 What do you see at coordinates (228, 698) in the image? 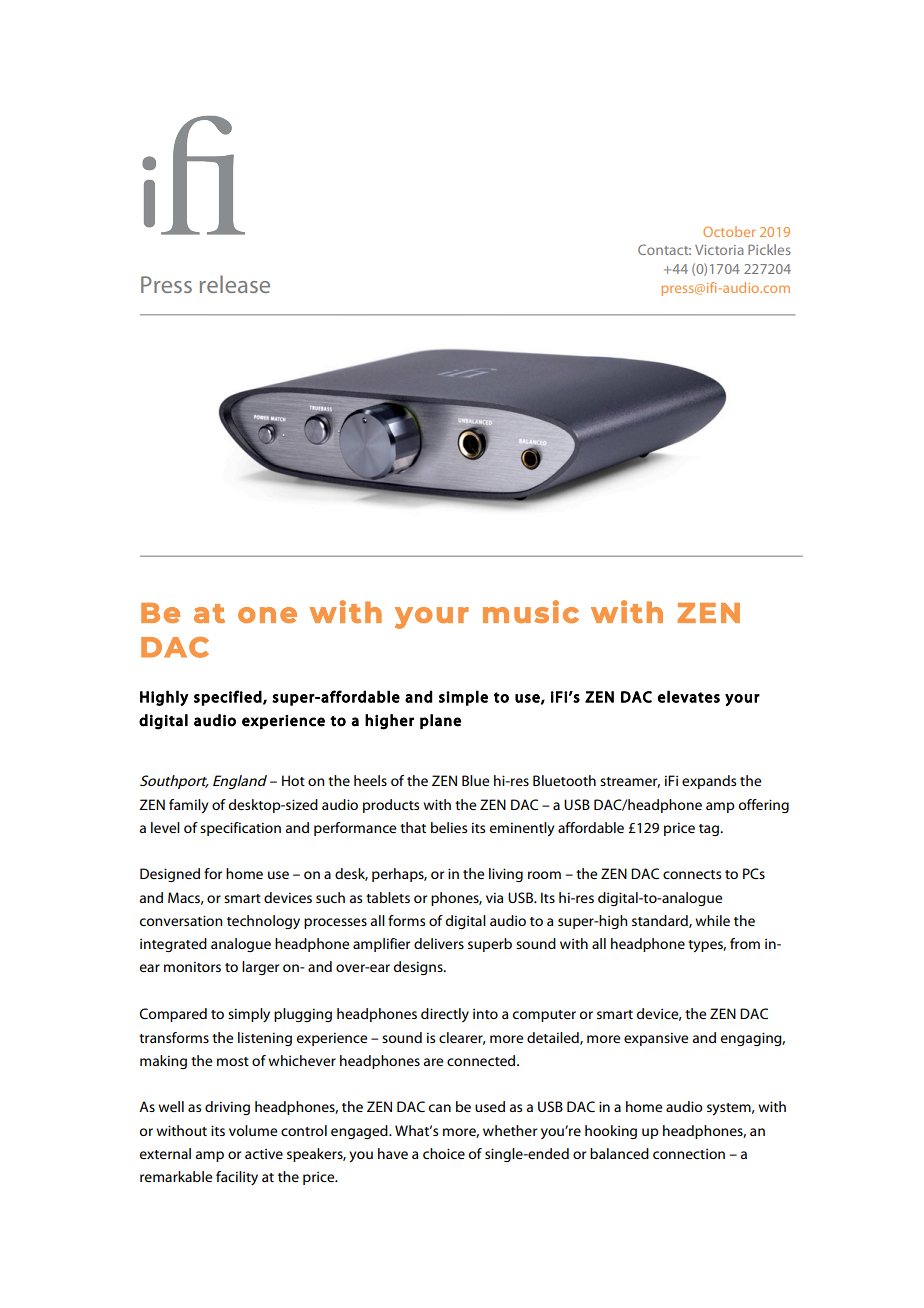
I see `specified` at bounding box center [228, 698].
